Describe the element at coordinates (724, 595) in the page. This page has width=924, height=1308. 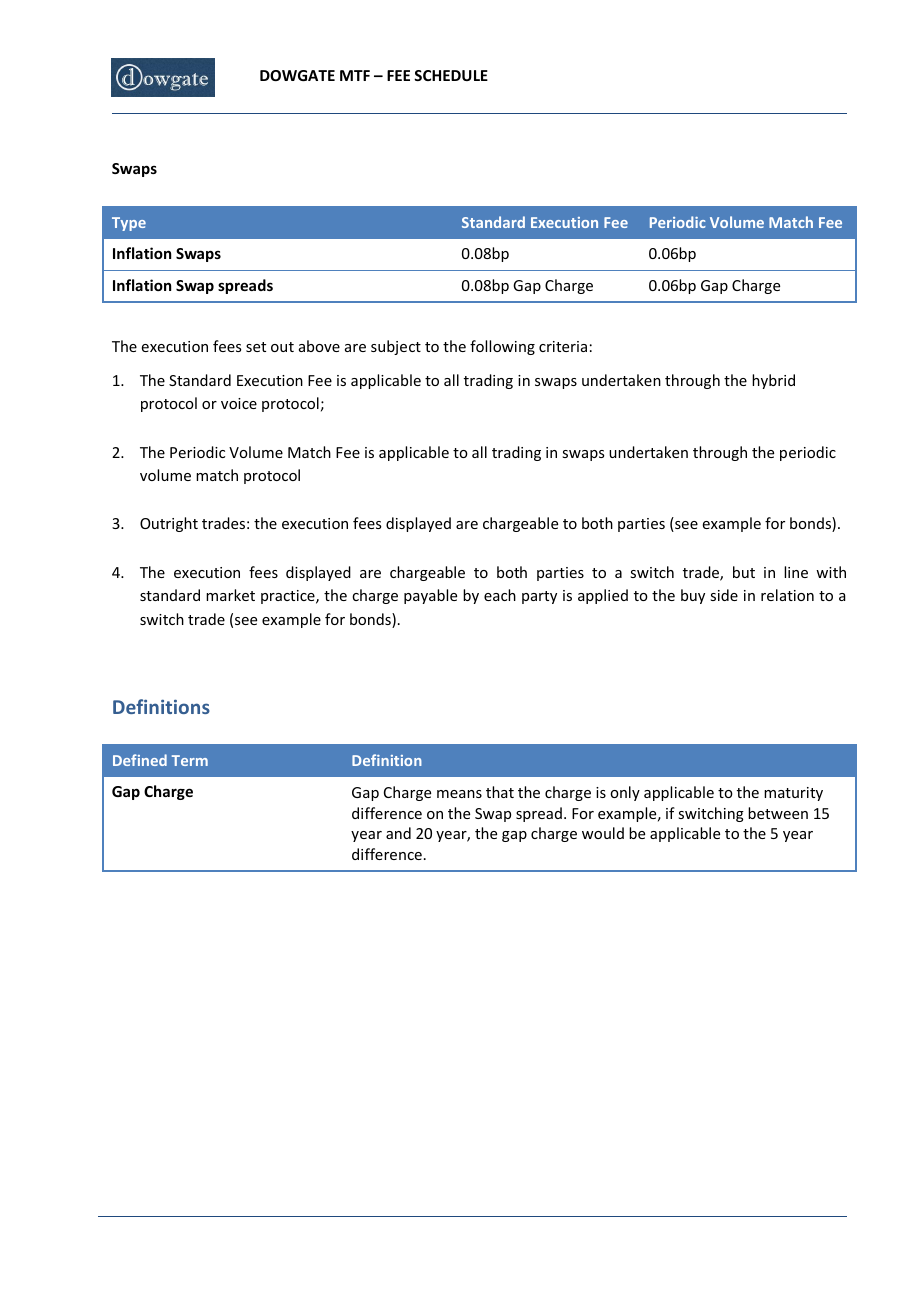
I see `side` at that location.
